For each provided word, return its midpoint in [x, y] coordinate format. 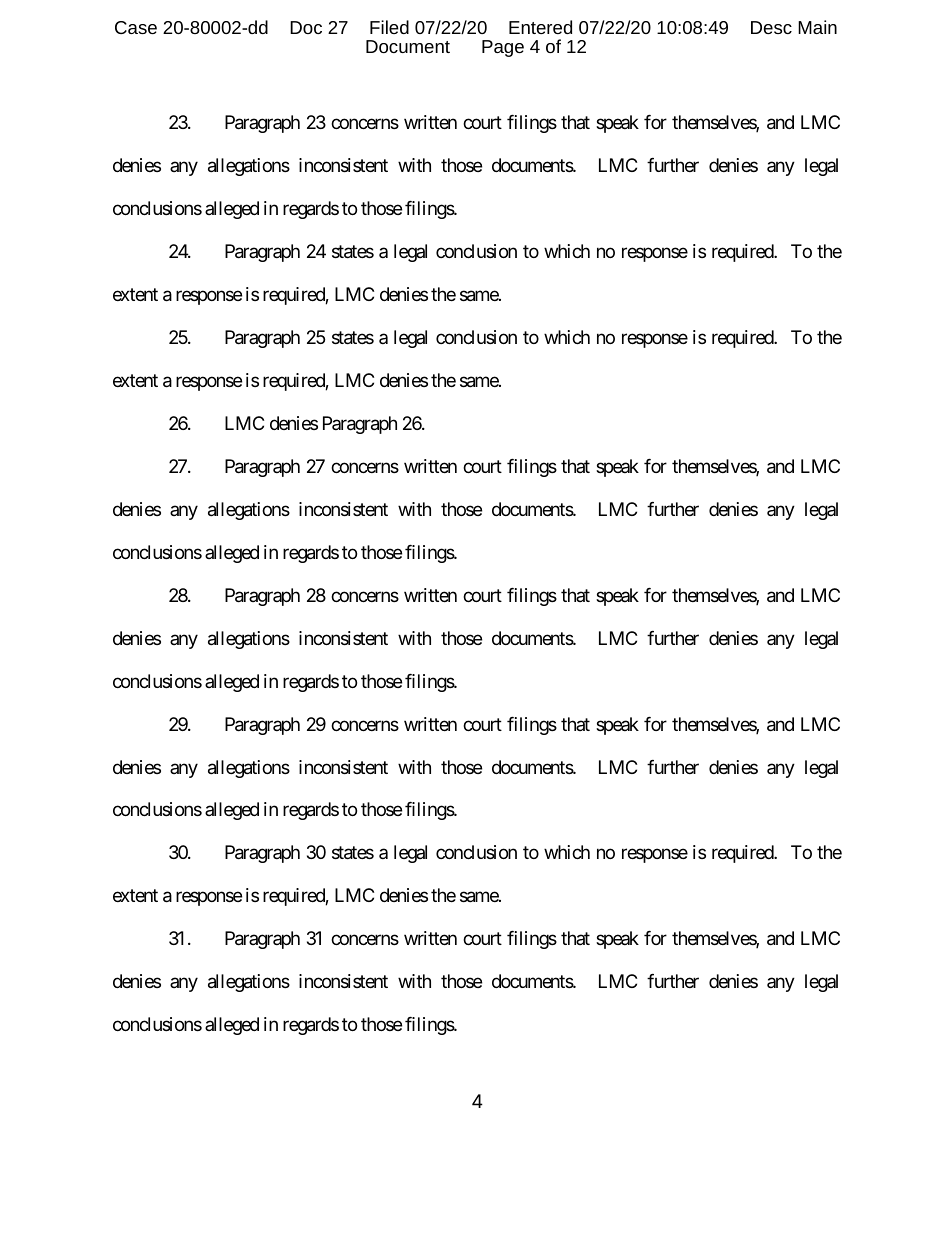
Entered [540, 27]
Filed [389, 27]
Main [817, 27]
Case [136, 27]
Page [503, 48]
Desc [771, 27]
